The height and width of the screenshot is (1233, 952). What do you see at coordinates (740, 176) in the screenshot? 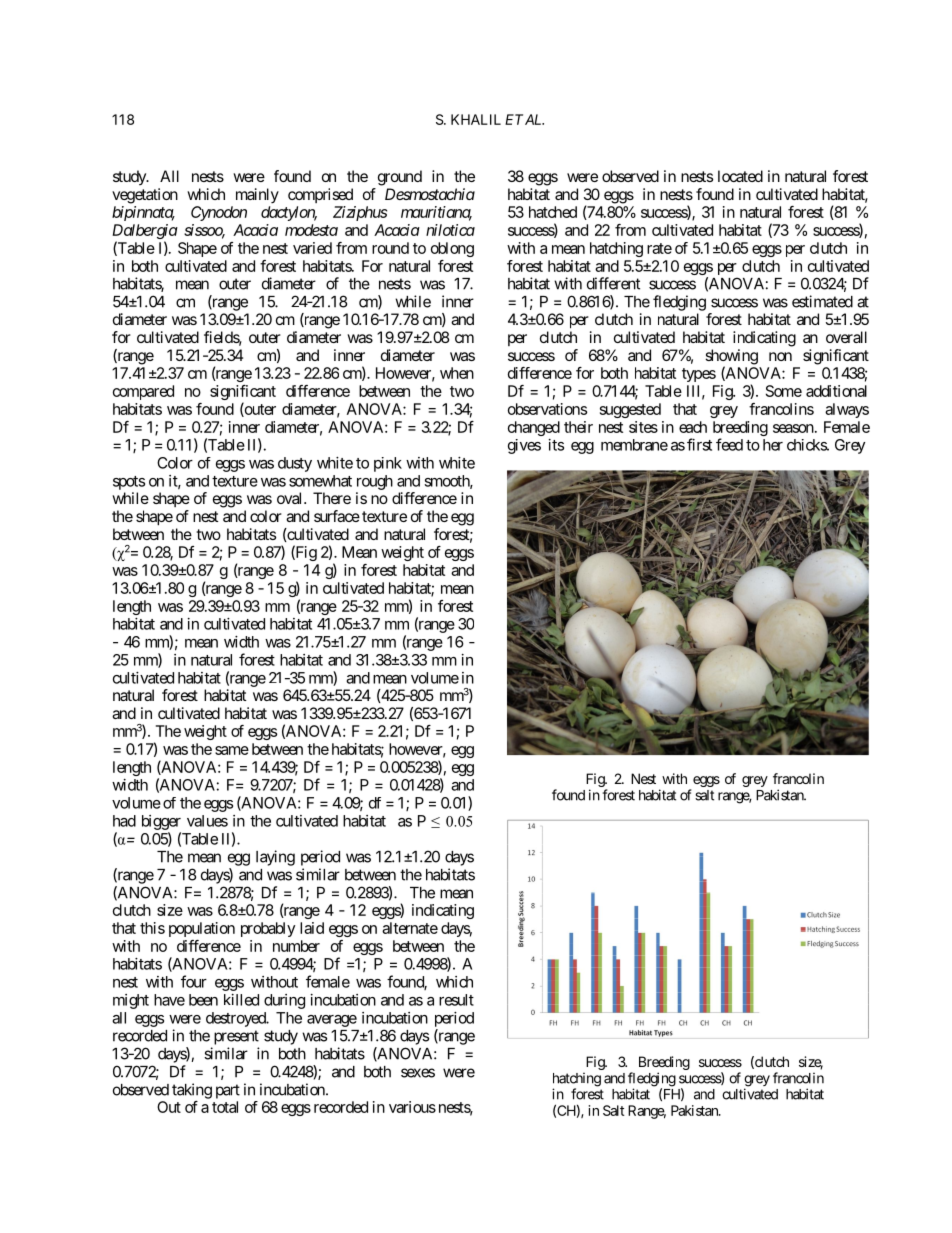
I see `located` at bounding box center [740, 176].
